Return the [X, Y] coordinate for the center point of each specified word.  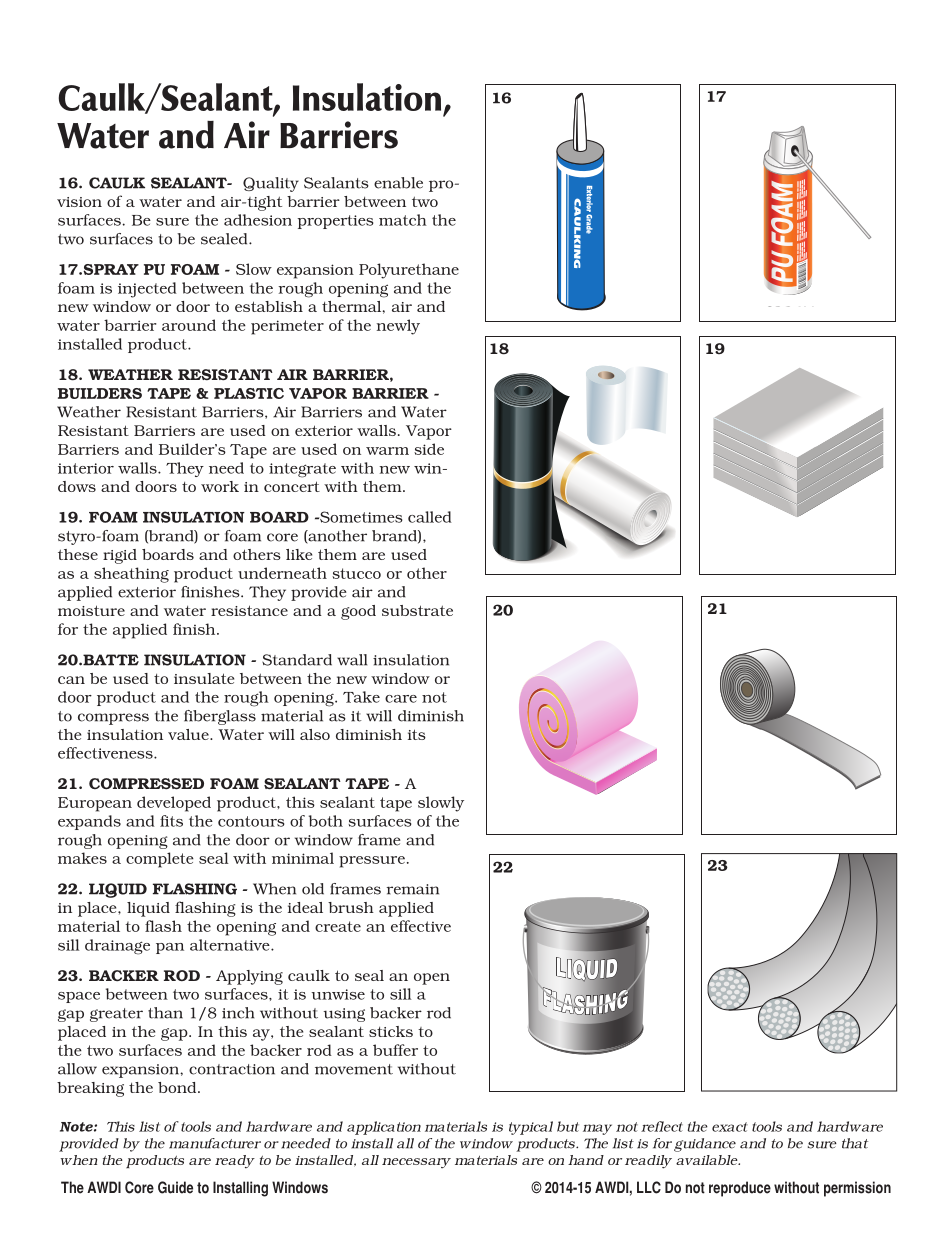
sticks [391, 1031]
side [429, 449]
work [220, 486]
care [401, 699]
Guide [175, 1187]
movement [354, 1069]
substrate [417, 610]
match [403, 220]
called [430, 517]
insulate [204, 678]
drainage [117, 947]
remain [412, 889]
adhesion [258, 220]
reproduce [740, 1189]
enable [398, 183]
